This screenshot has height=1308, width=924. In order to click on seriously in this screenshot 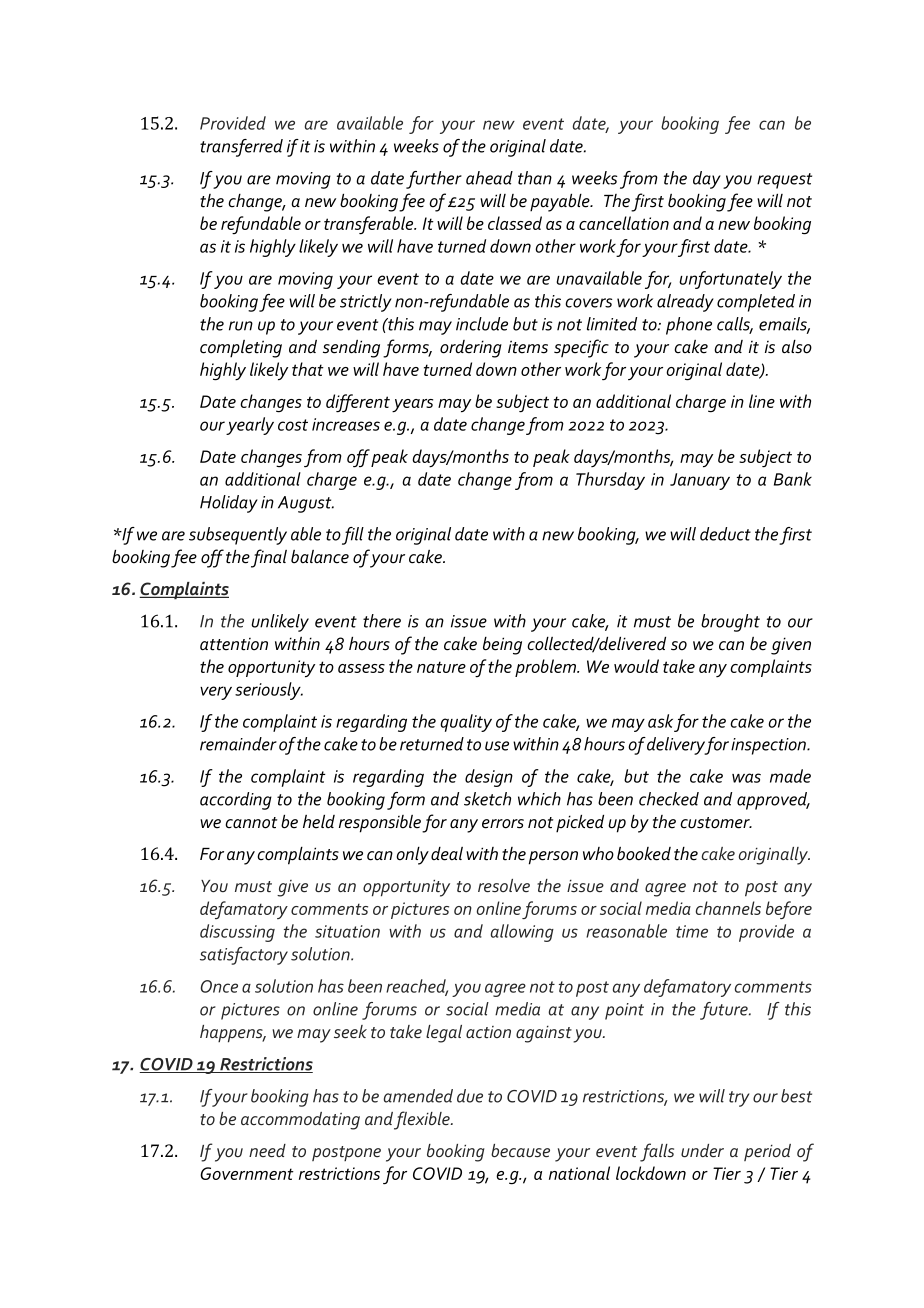, I will do `click(269, 691)`.
